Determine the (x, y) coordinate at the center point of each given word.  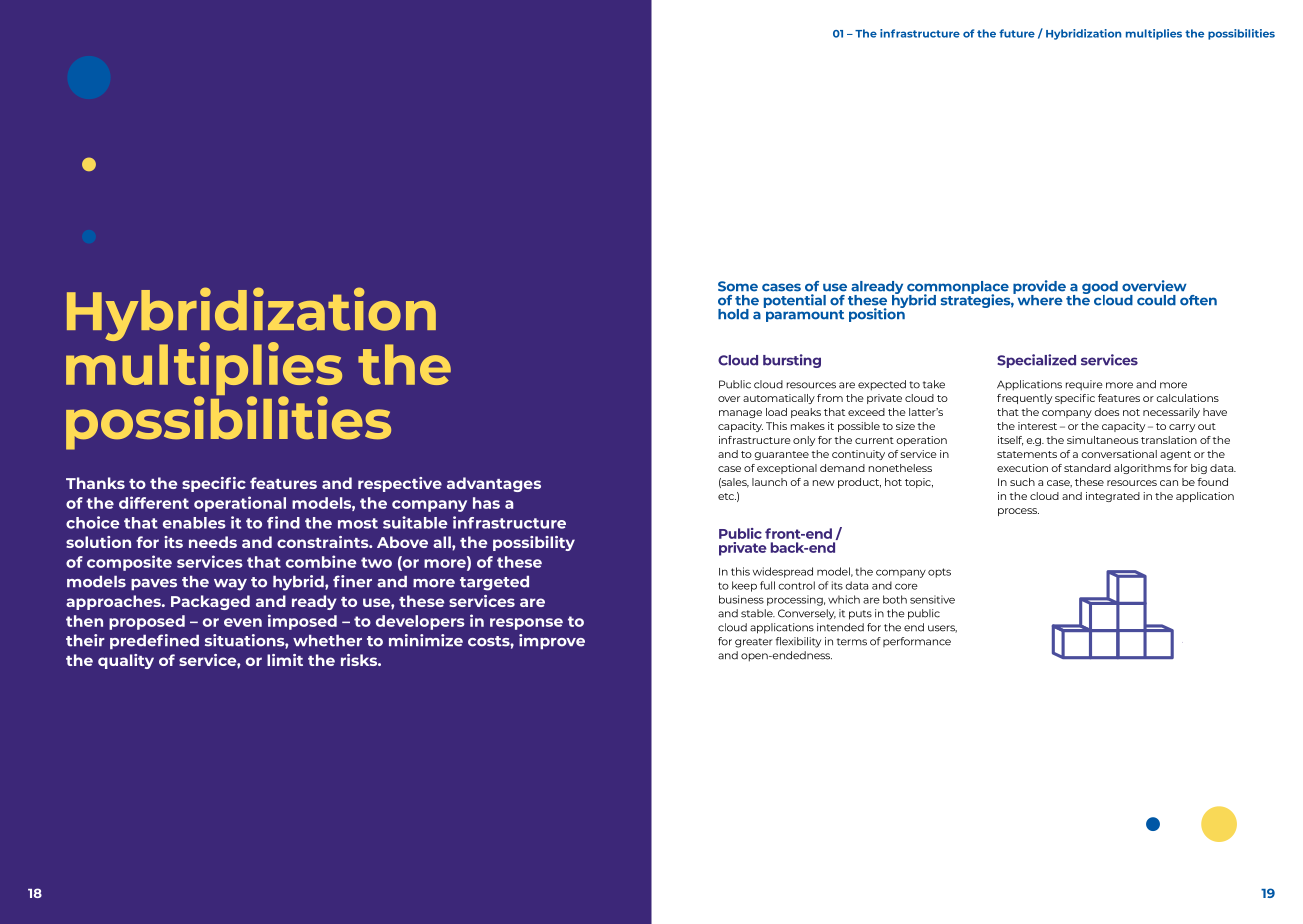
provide (1039, 288)
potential (795, 301)
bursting (792, 361)
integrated (1113, 497)
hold (733, 314)
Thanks (95, 483)
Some (738, 286)
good (1100, 289)
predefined (154, 641)
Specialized (1036, 361)
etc (727, 496)
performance (917, 642)
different (154, 502)
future (1017, 33)
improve (552, 641)
